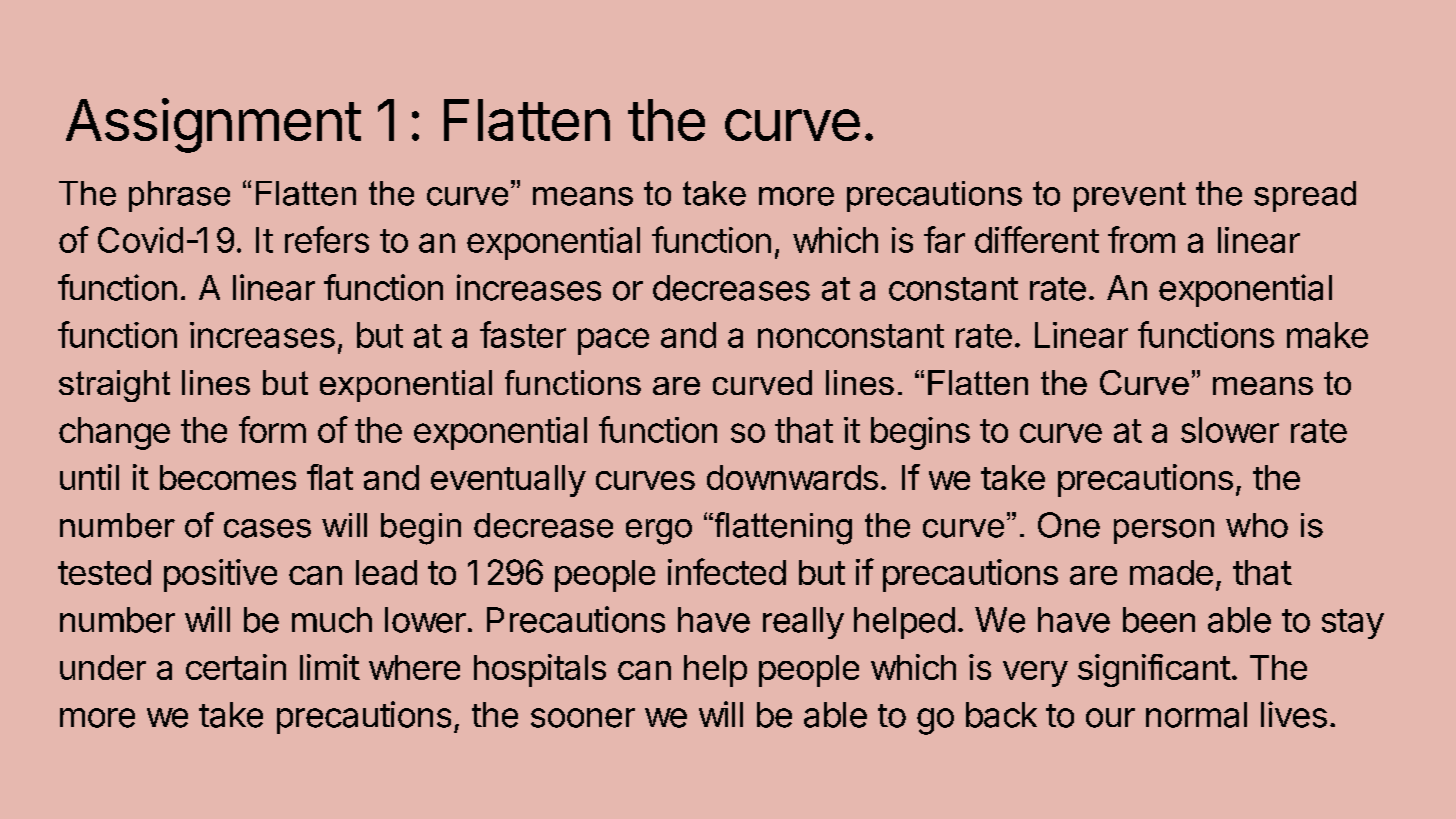 Image resolution: width=1456 pixels, height=819 pixels. Describe the element at coordinates (792, 477) in the document. I see `downwards` at that location.
